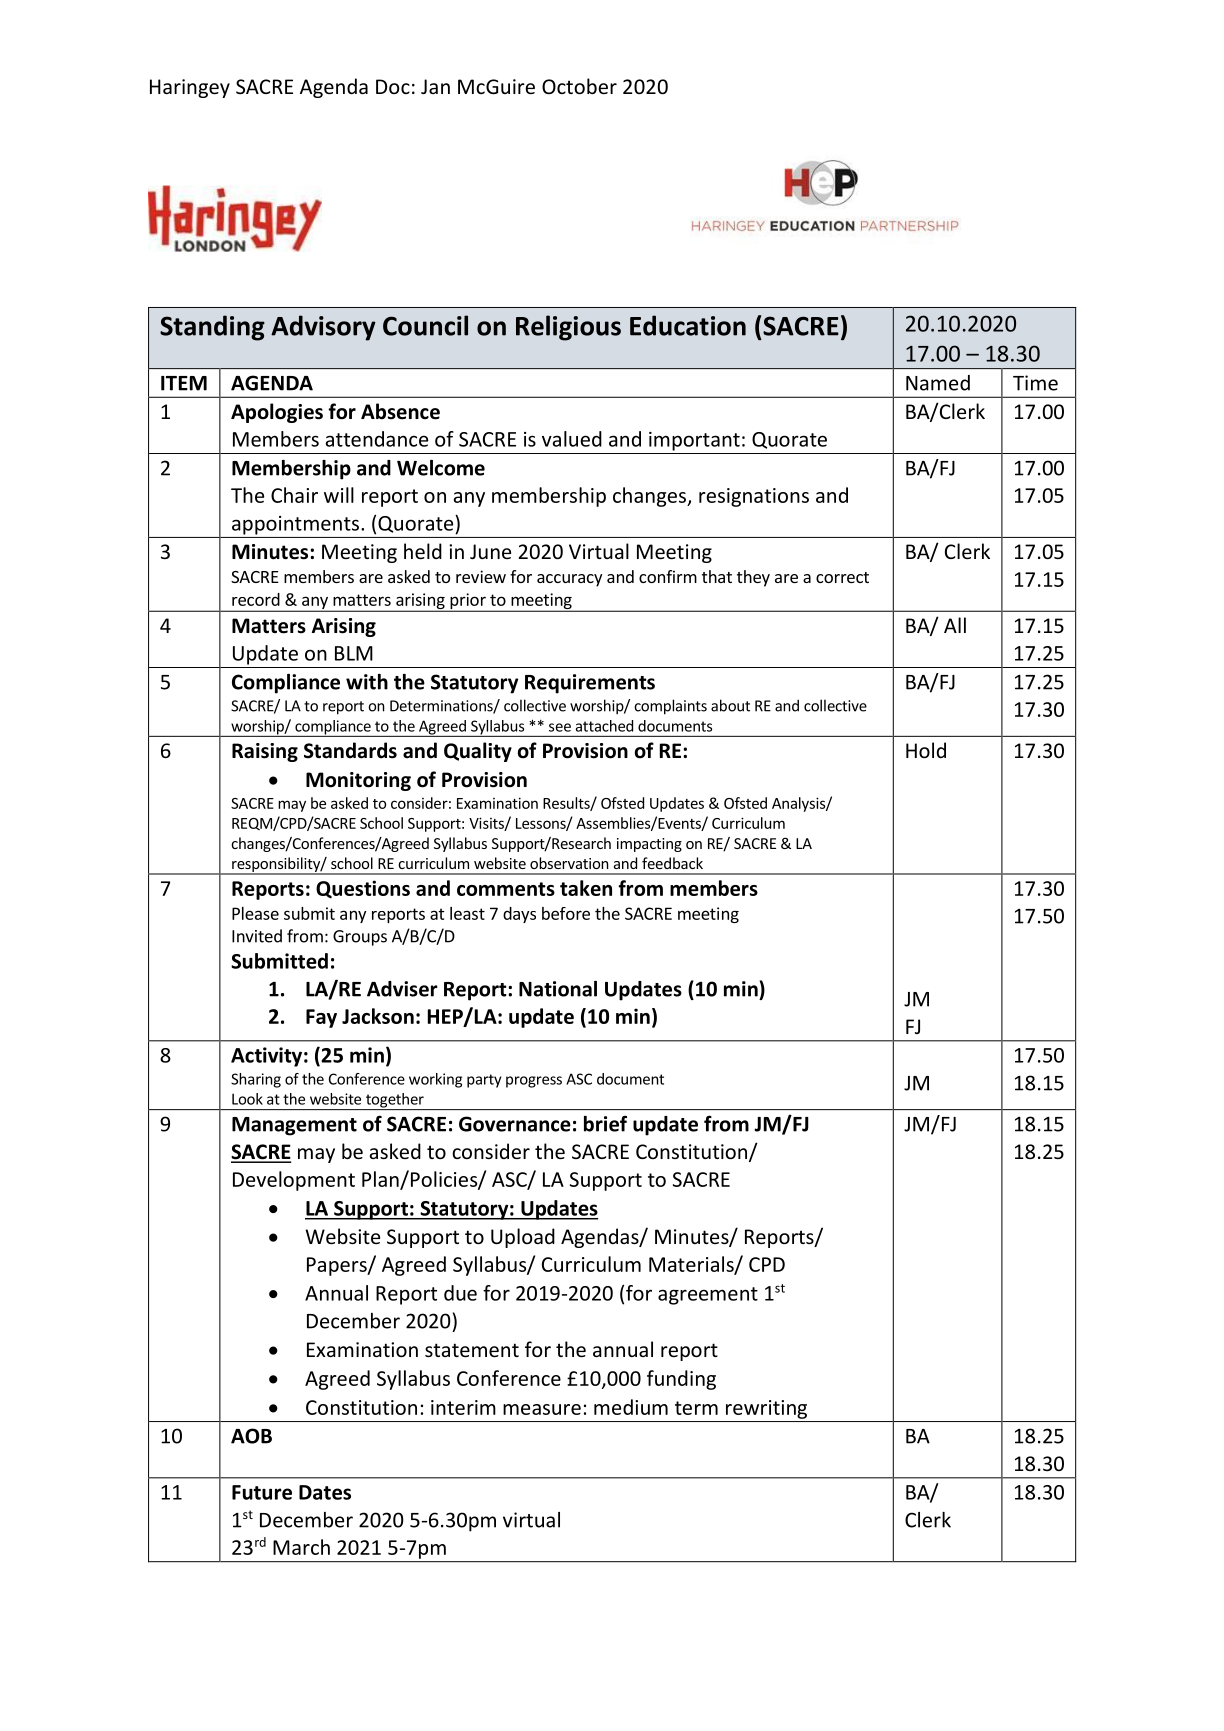 The width and height of the screenshot is (1224, 1731). What do you see at coordinates (649, 845) in the screenshot?
I see `impacting` at bounding box center [649, 845].
